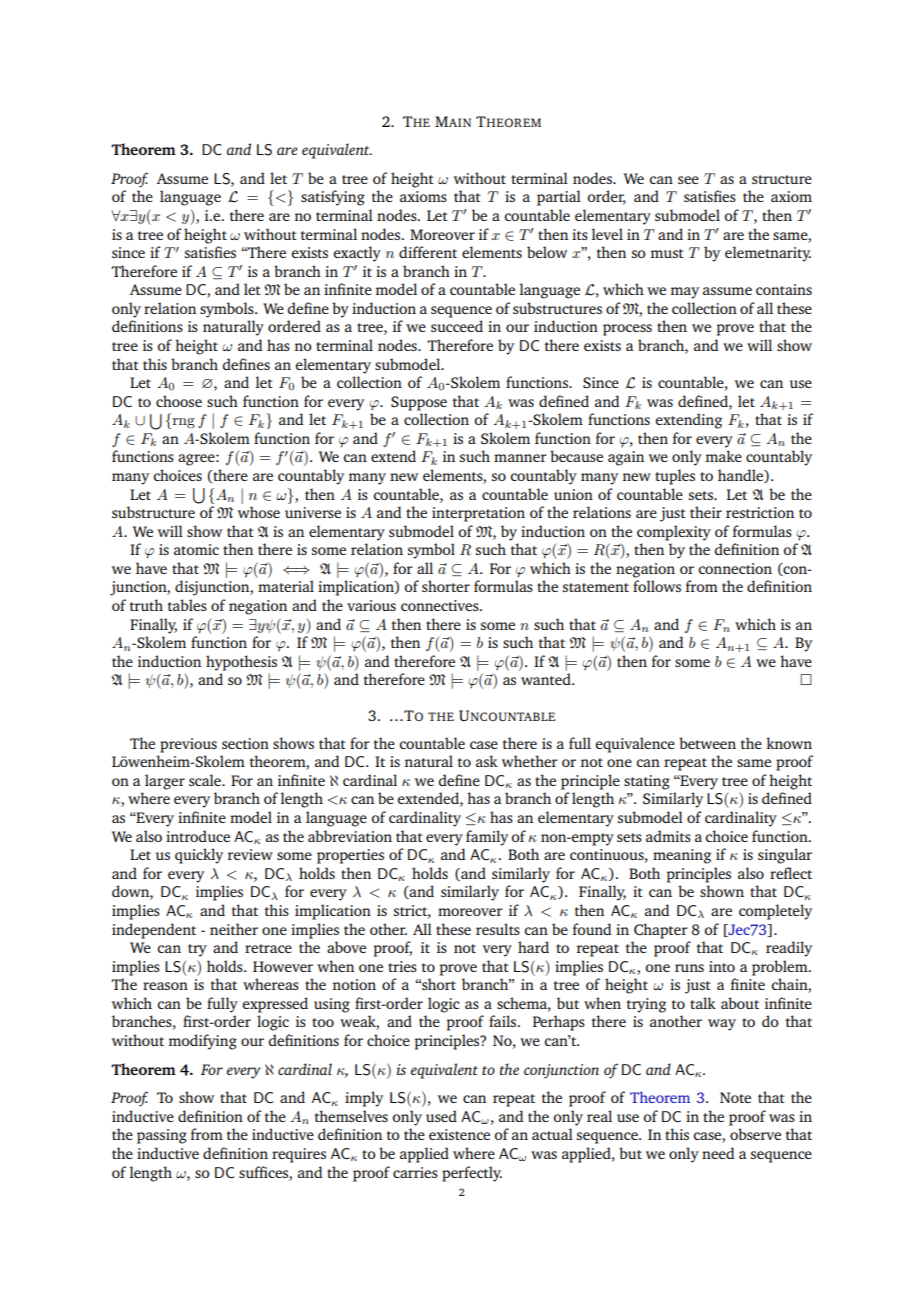  What do you see at coordinates (259, 512) in the screenshot?
I see `whose` at bounding box center [259, 512].
